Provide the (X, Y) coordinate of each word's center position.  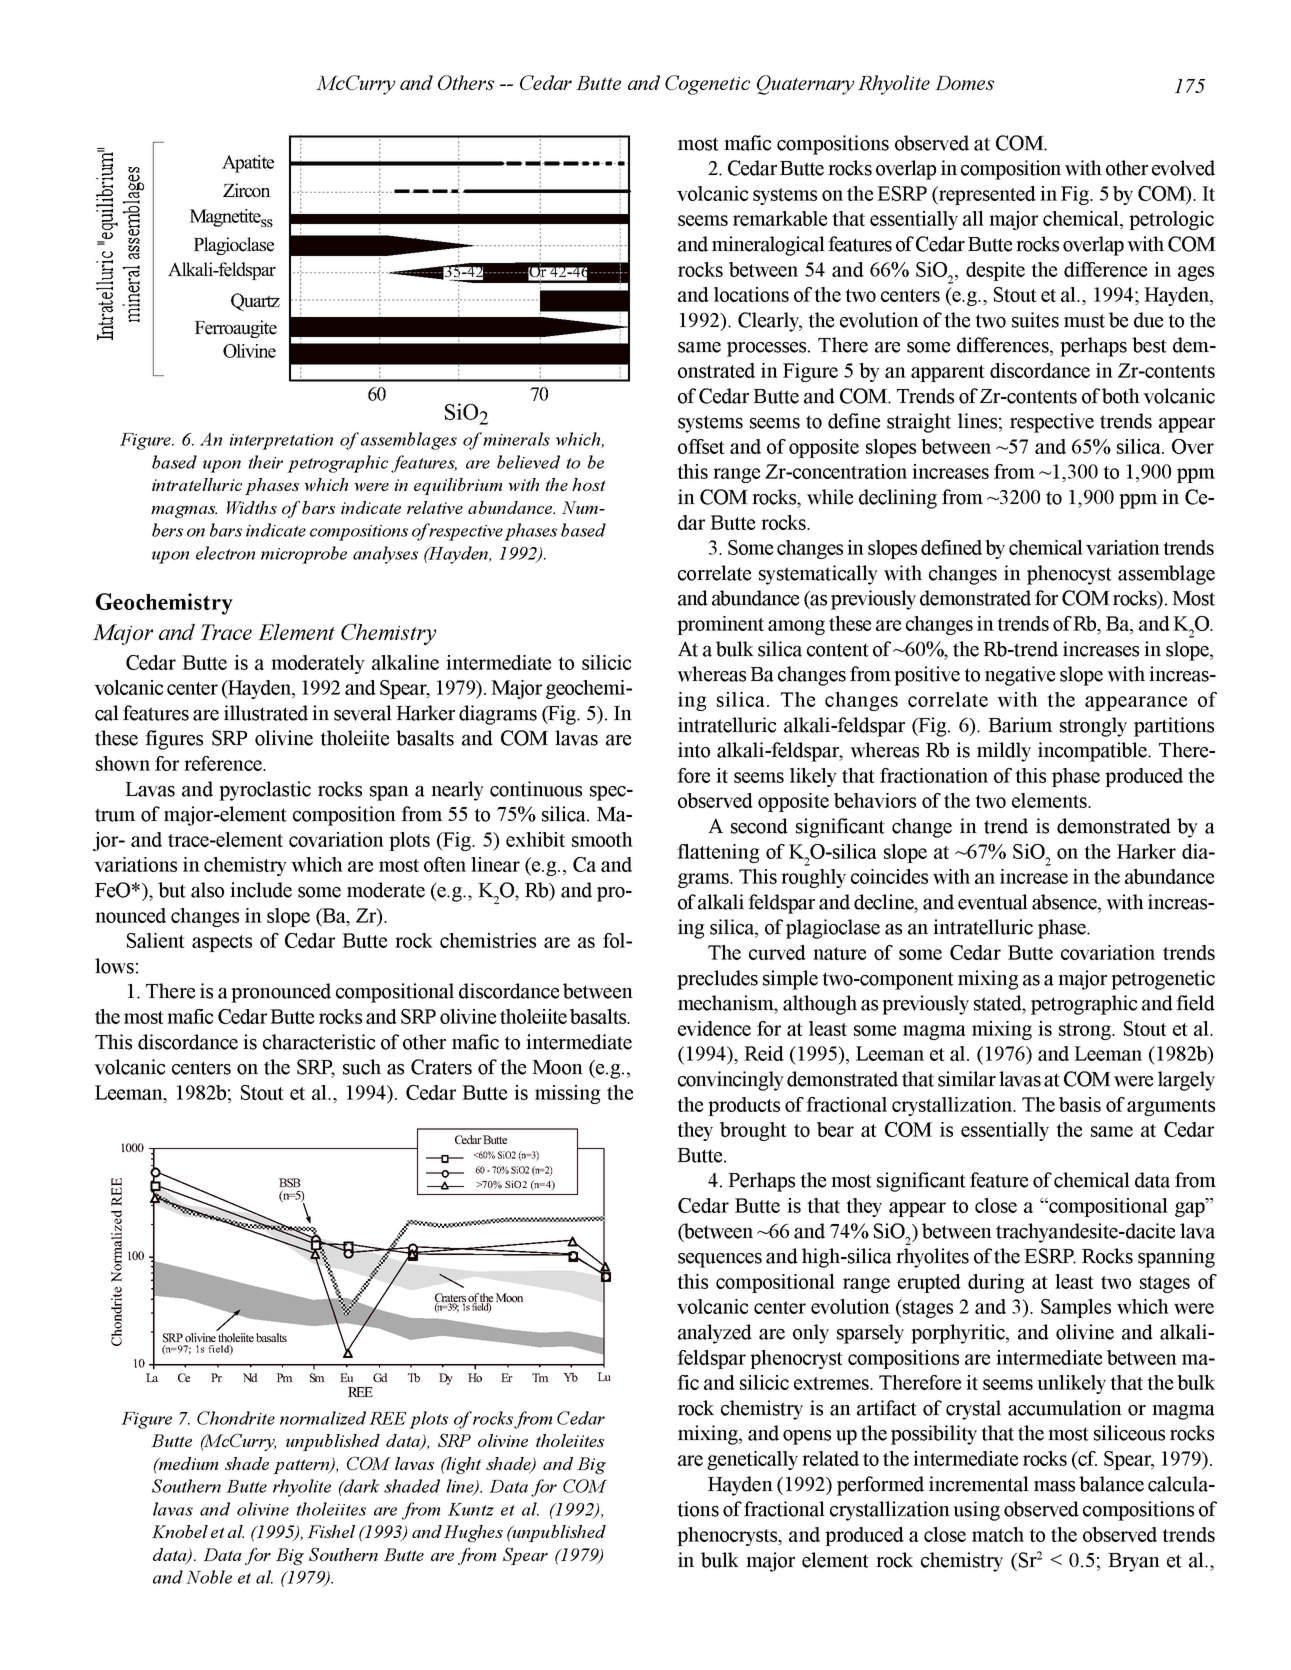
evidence (714, 1028)
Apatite (248, 164)
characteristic (319, 1042)
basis (1080, 1104)
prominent (720, 625)
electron (225, 553)
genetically (752, 1460)
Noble (209, 1577)
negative (1020, 676)
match (998, 1534)
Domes (964, 83)
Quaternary (805, 85)
